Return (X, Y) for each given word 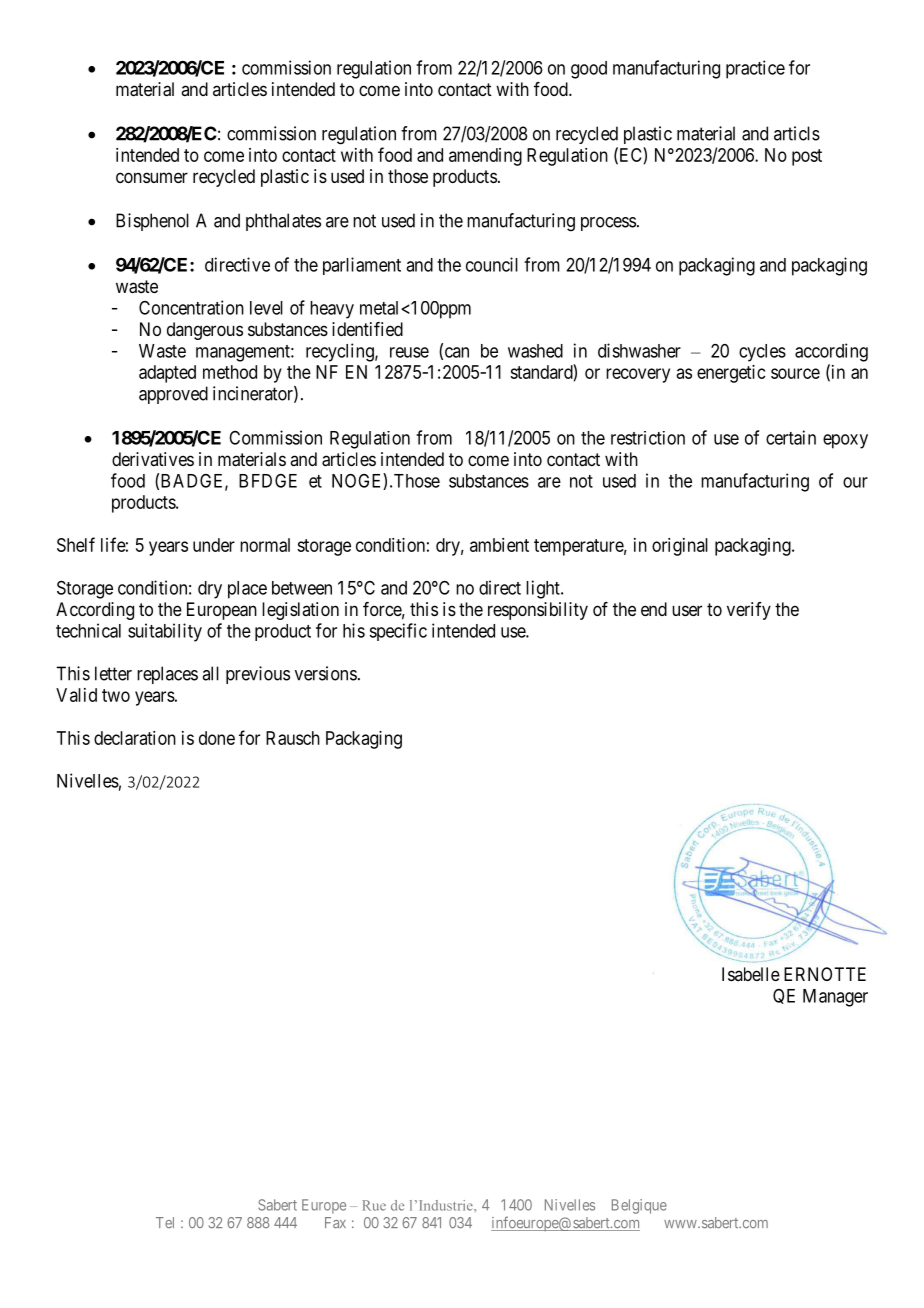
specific (398, 632)
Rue (374, 1205)
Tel (165, 1222)
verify (749, 611)
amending (485, 157)
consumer (152, 177)
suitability (165, 632)
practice (755, 69)
